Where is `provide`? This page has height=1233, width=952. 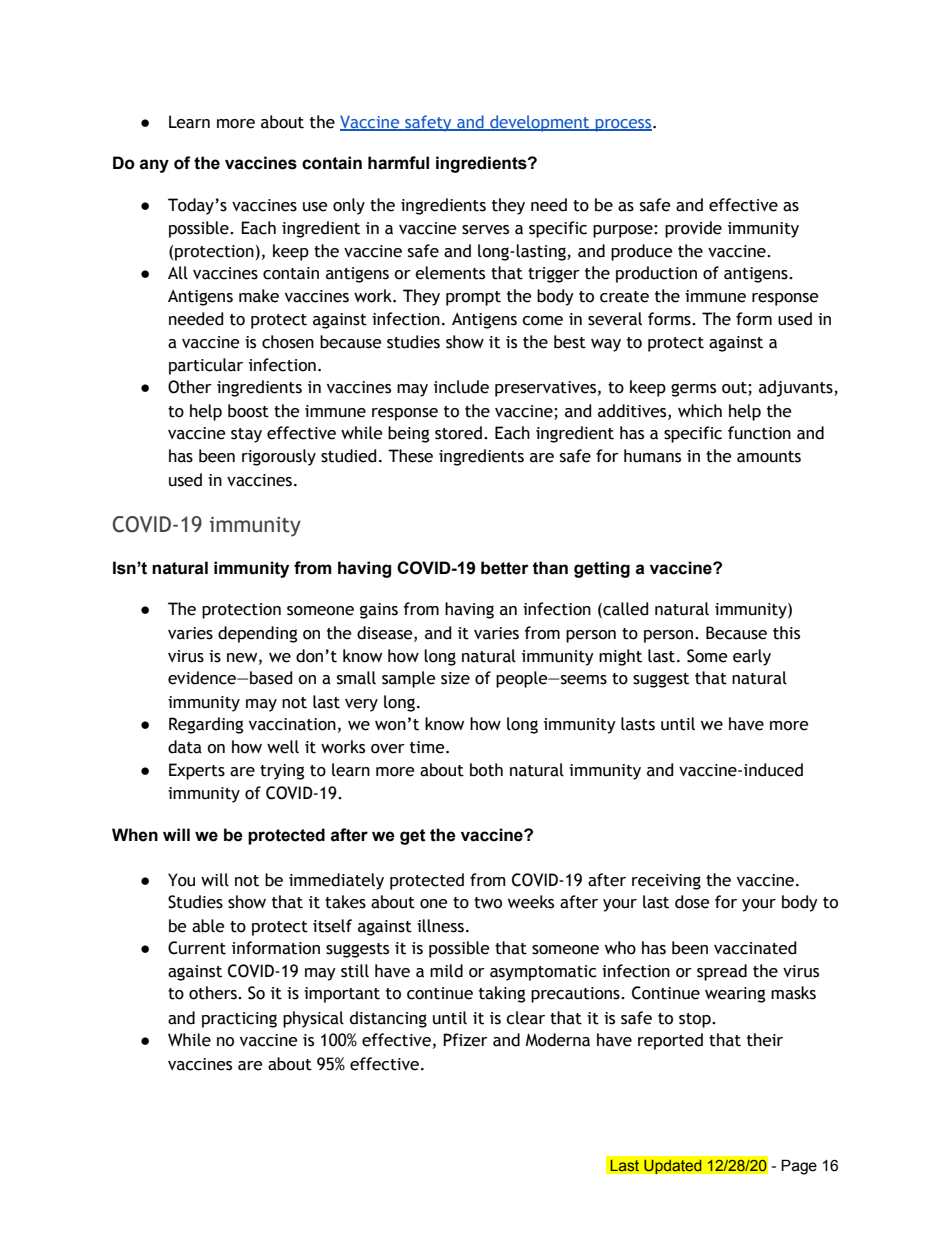 provide is located at coordinates (693, 229).
